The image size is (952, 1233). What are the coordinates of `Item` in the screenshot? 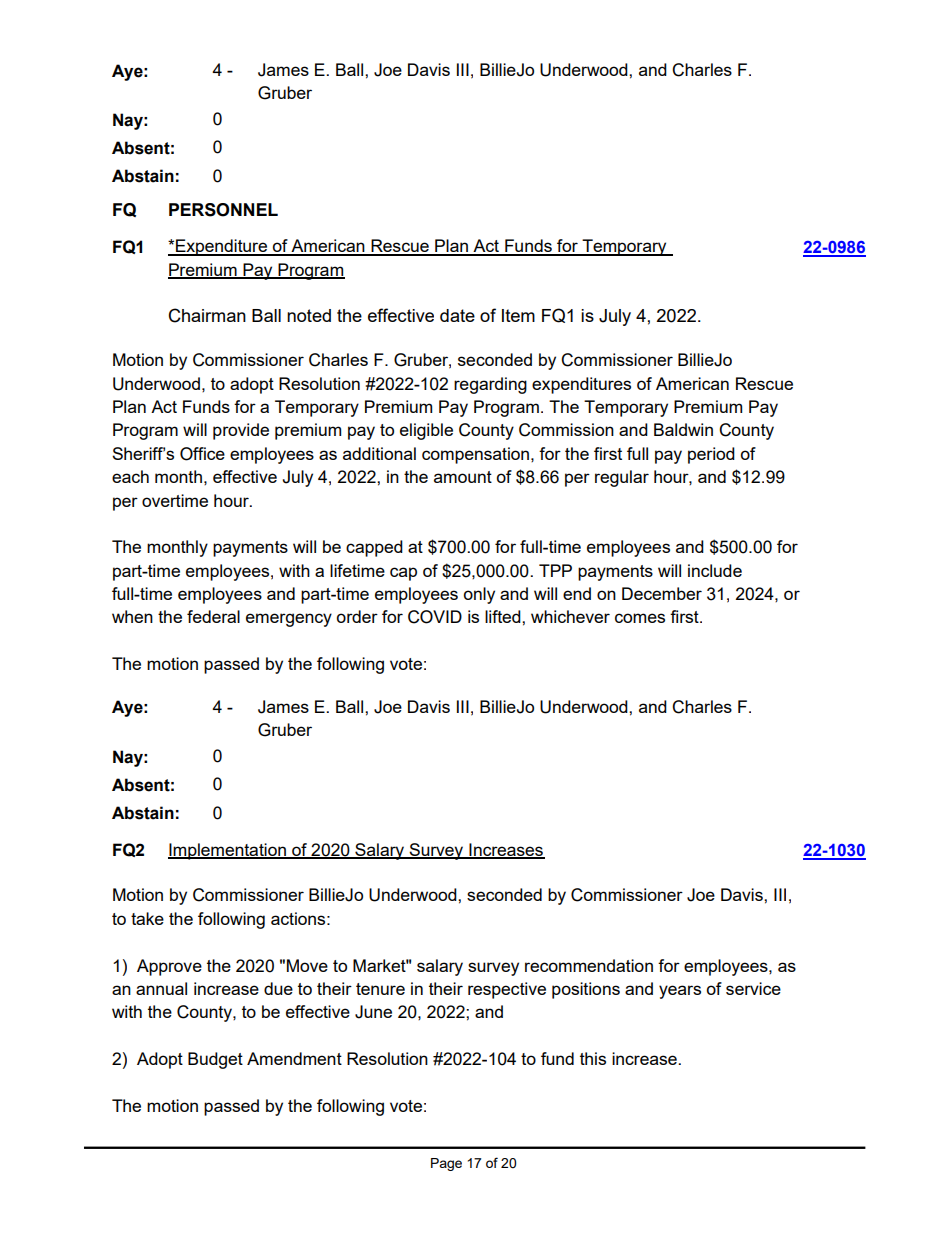 It's located at (518, 315).
